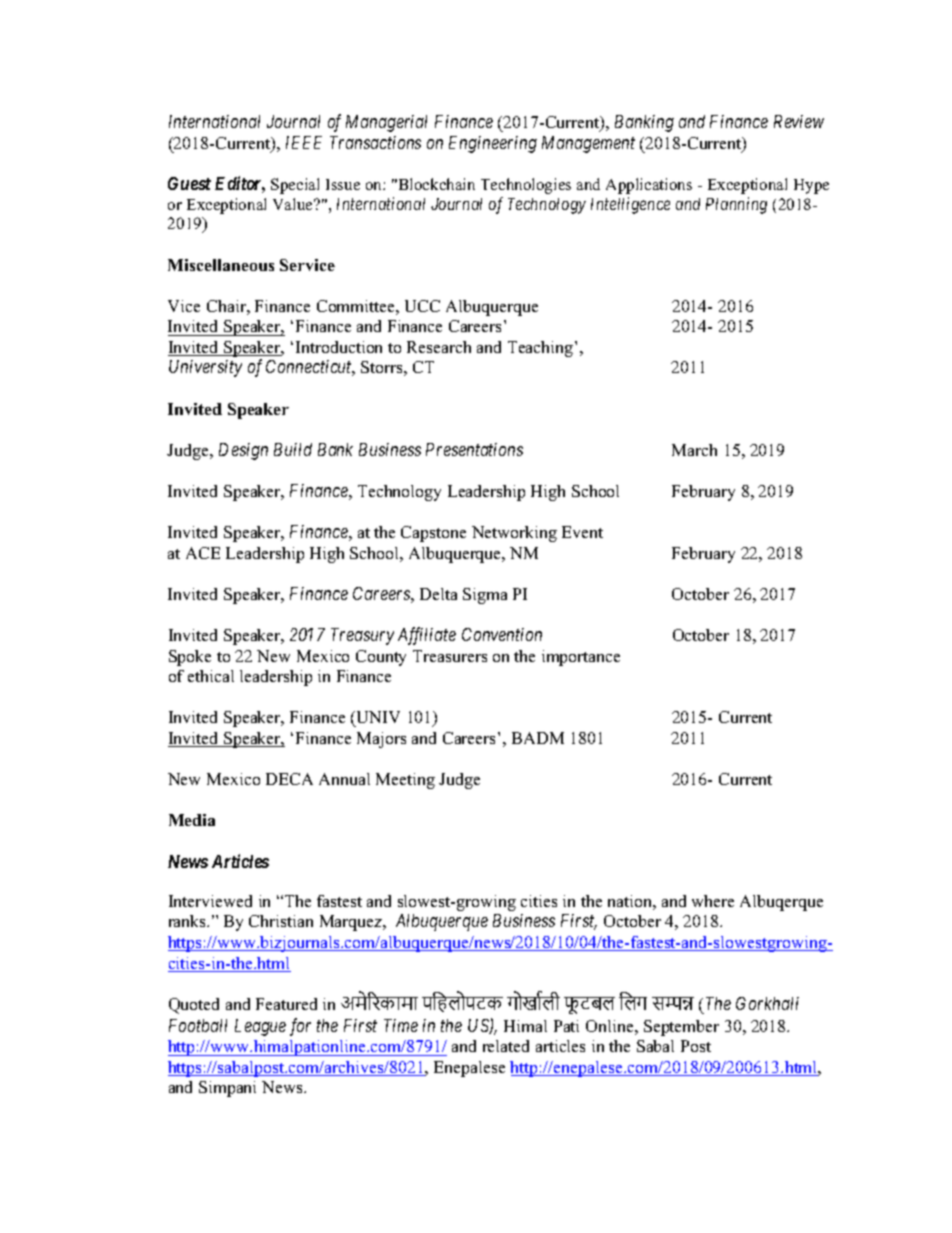  What do you see at coordinates (485, 596) in the page?
I see `Sigma` at bounding box center [485, 596].
